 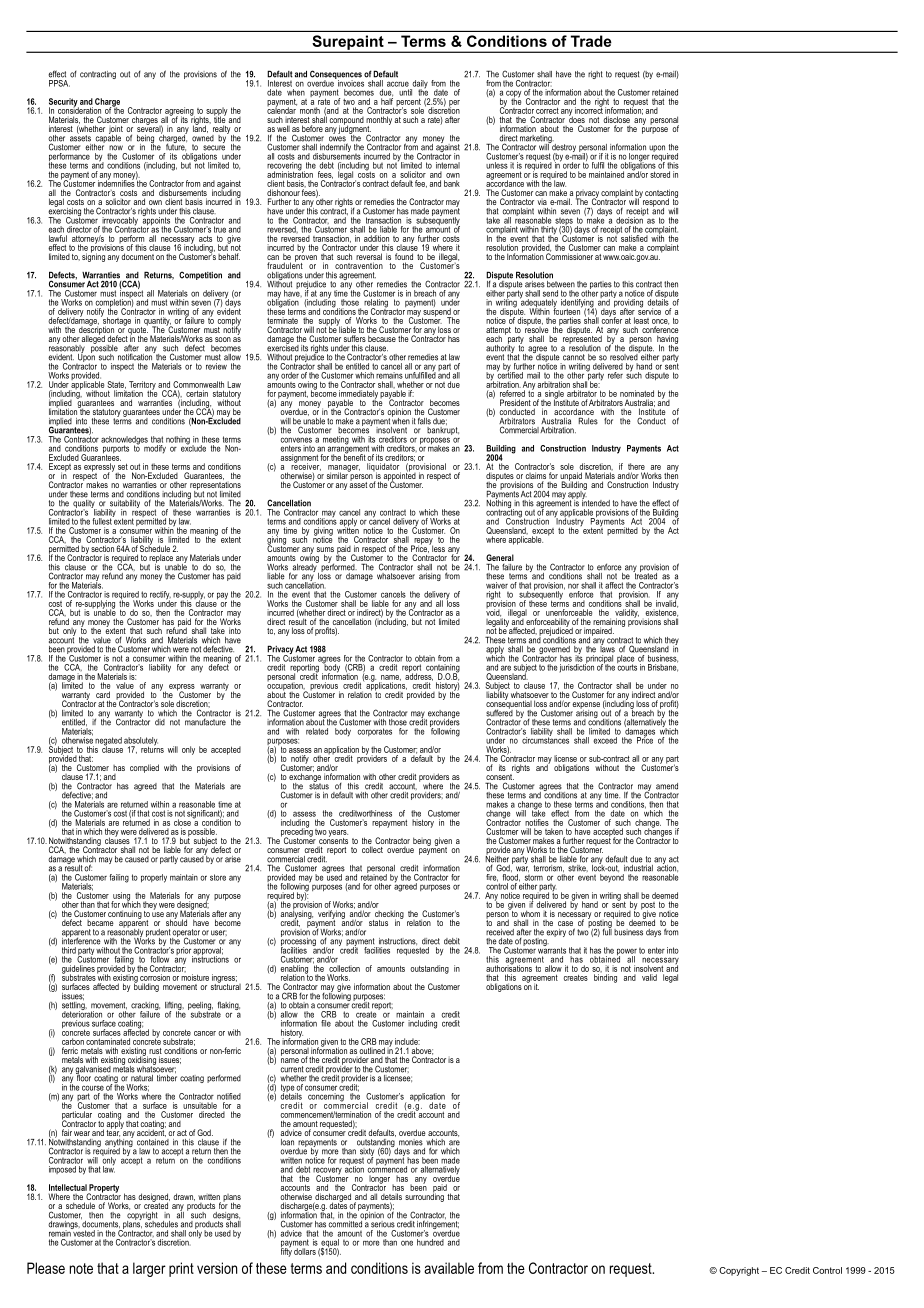 What do you see at coordinates (155, 449) in the screenshot?
I see `modify` at bounding box center [155, 449].
